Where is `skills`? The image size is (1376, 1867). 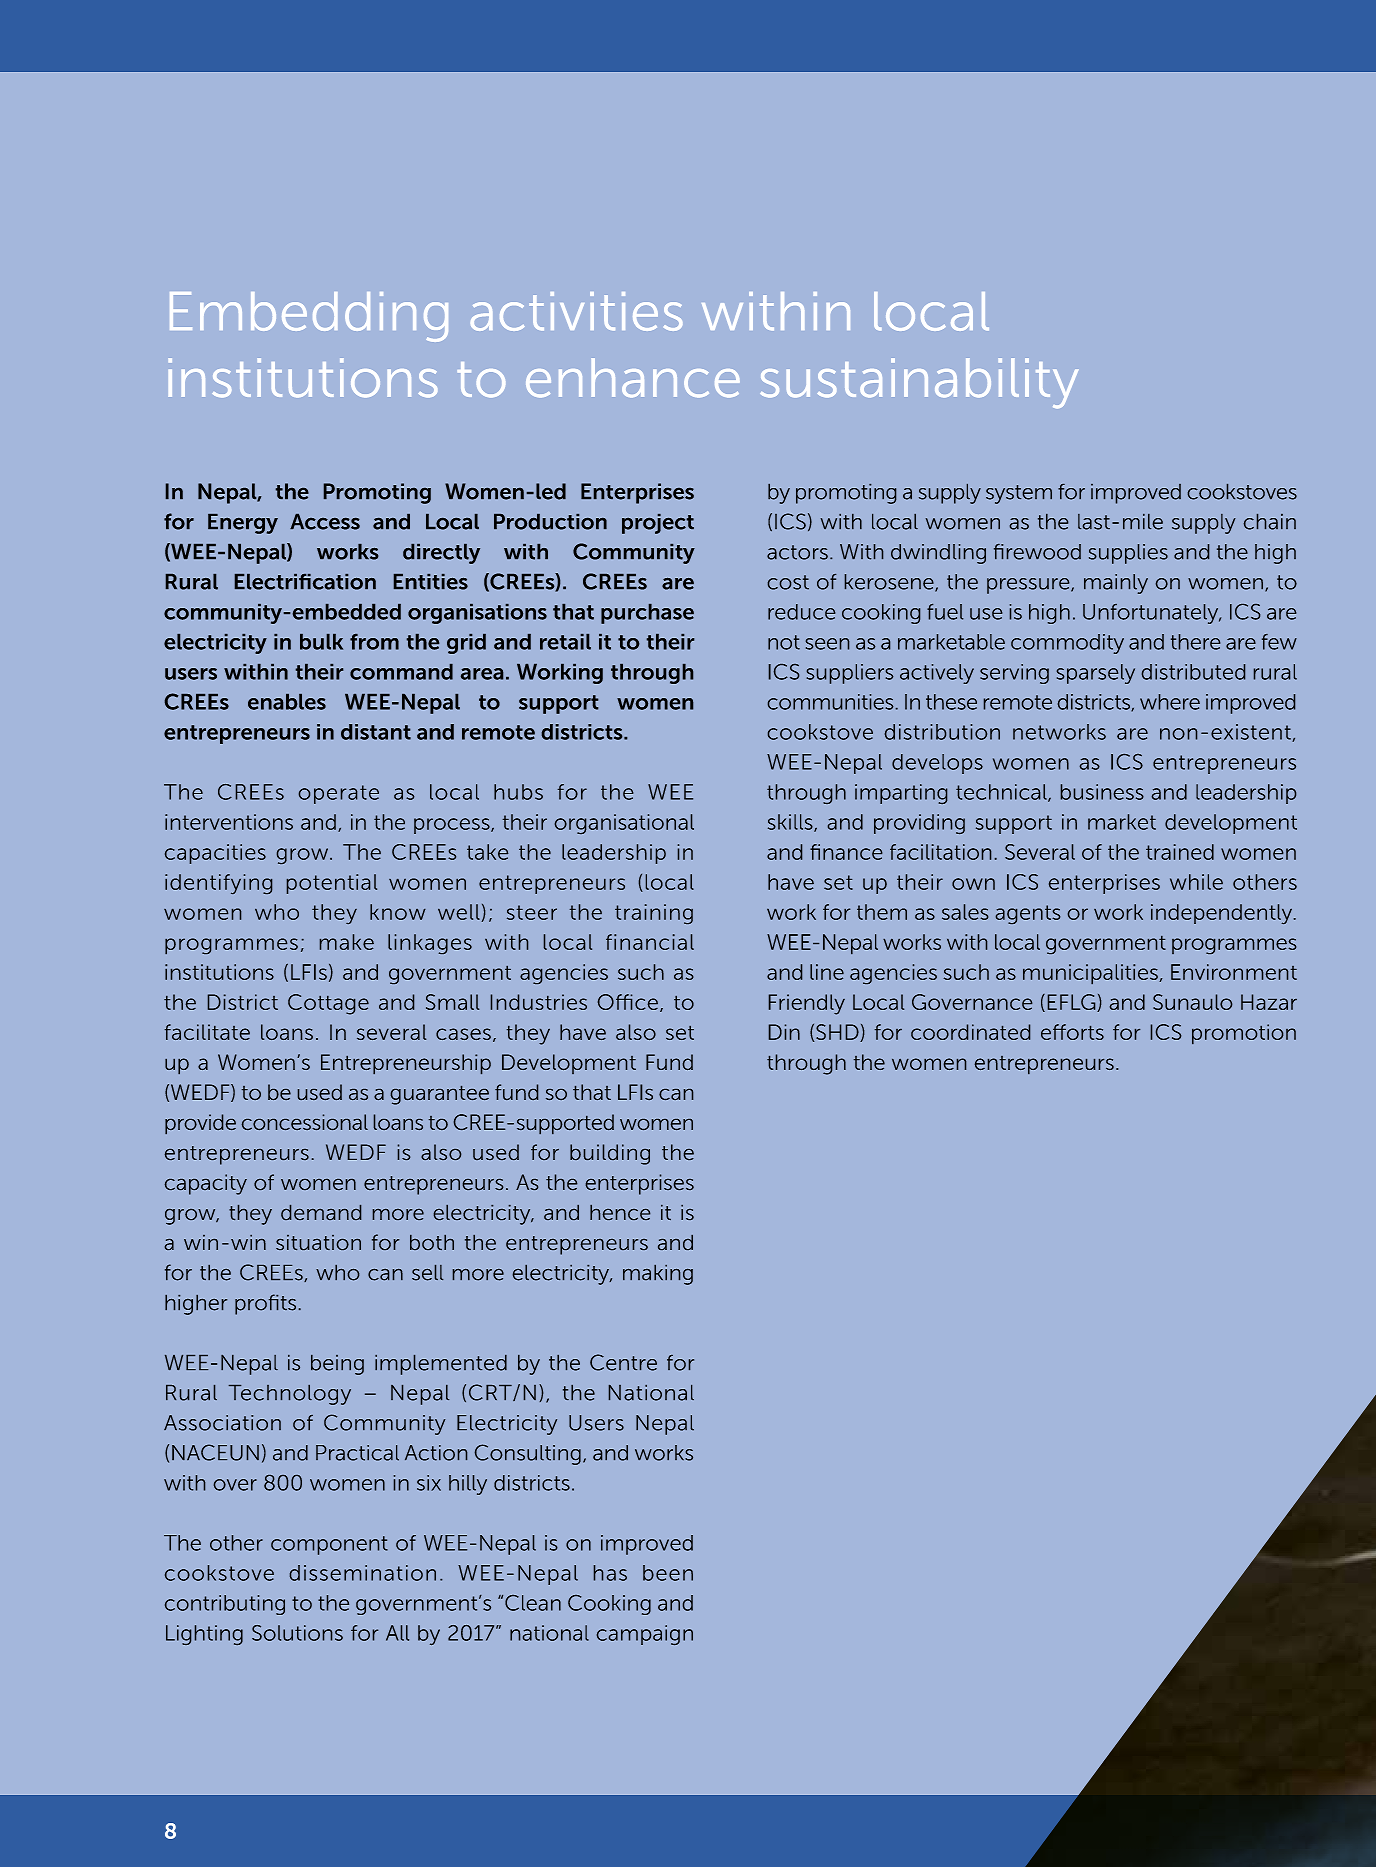
skills is located at coordinates (791, 823).
